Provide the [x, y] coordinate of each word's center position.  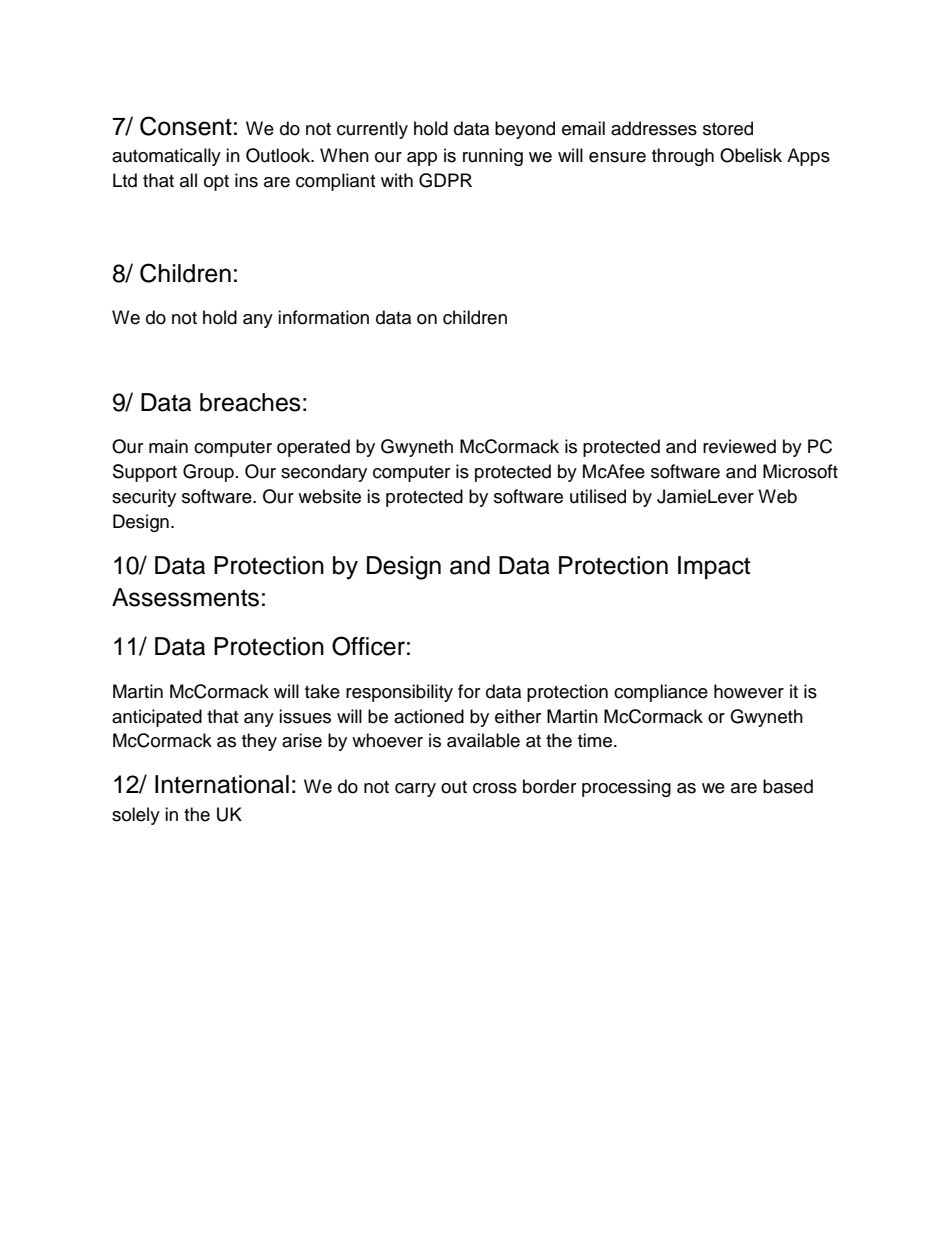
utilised [598, 496]
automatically [166, 157]
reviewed [739, 446]
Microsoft [800, 471]
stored [728, 128]
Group [208, 473]
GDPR [445, 180]
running [493, 157]
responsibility [399, 693]
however [749, 691]
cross [495, 788]
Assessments [185, 597]
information [323, 317]
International [222, 784]
